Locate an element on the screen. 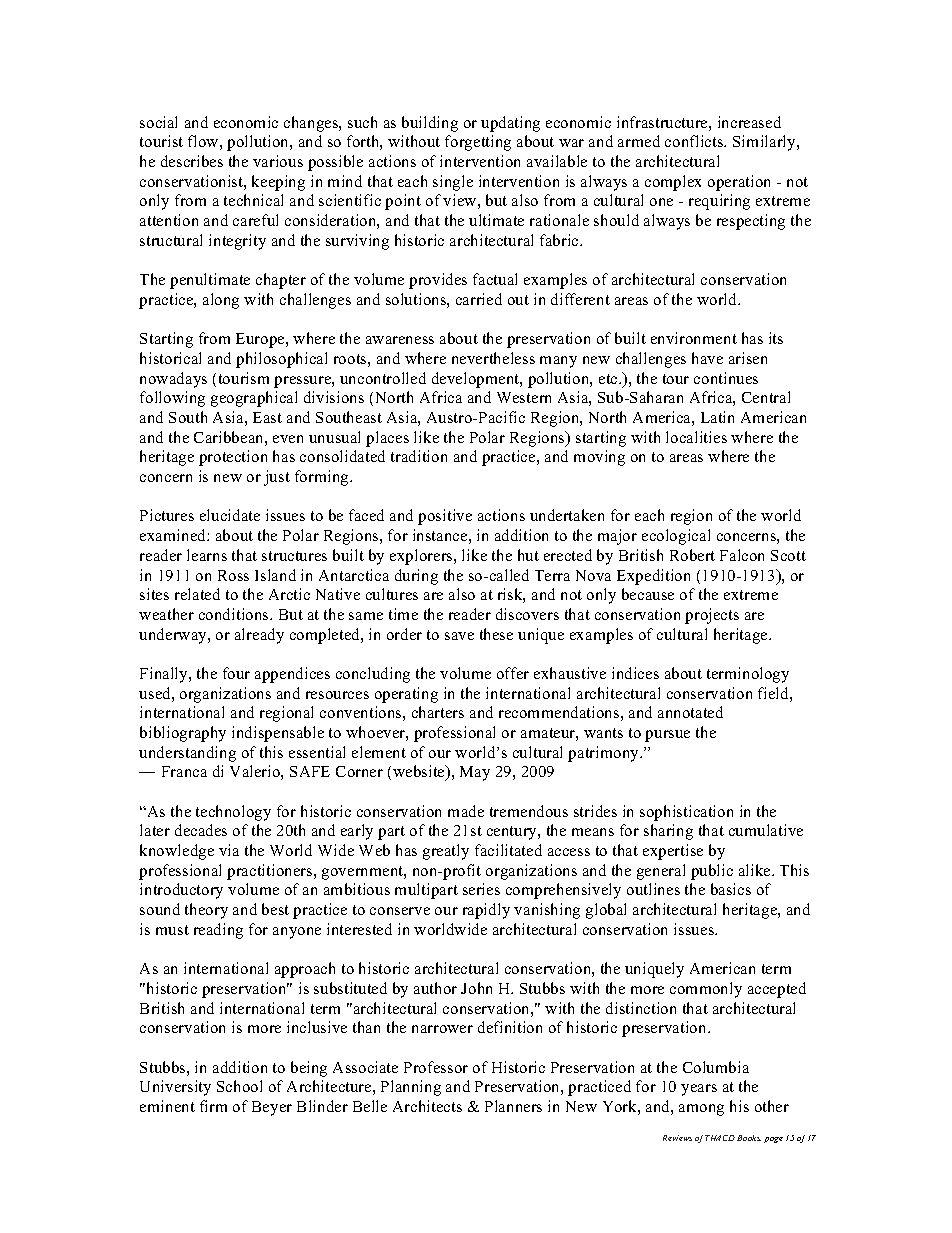  conflicts is located at coordinates (695, 141).
